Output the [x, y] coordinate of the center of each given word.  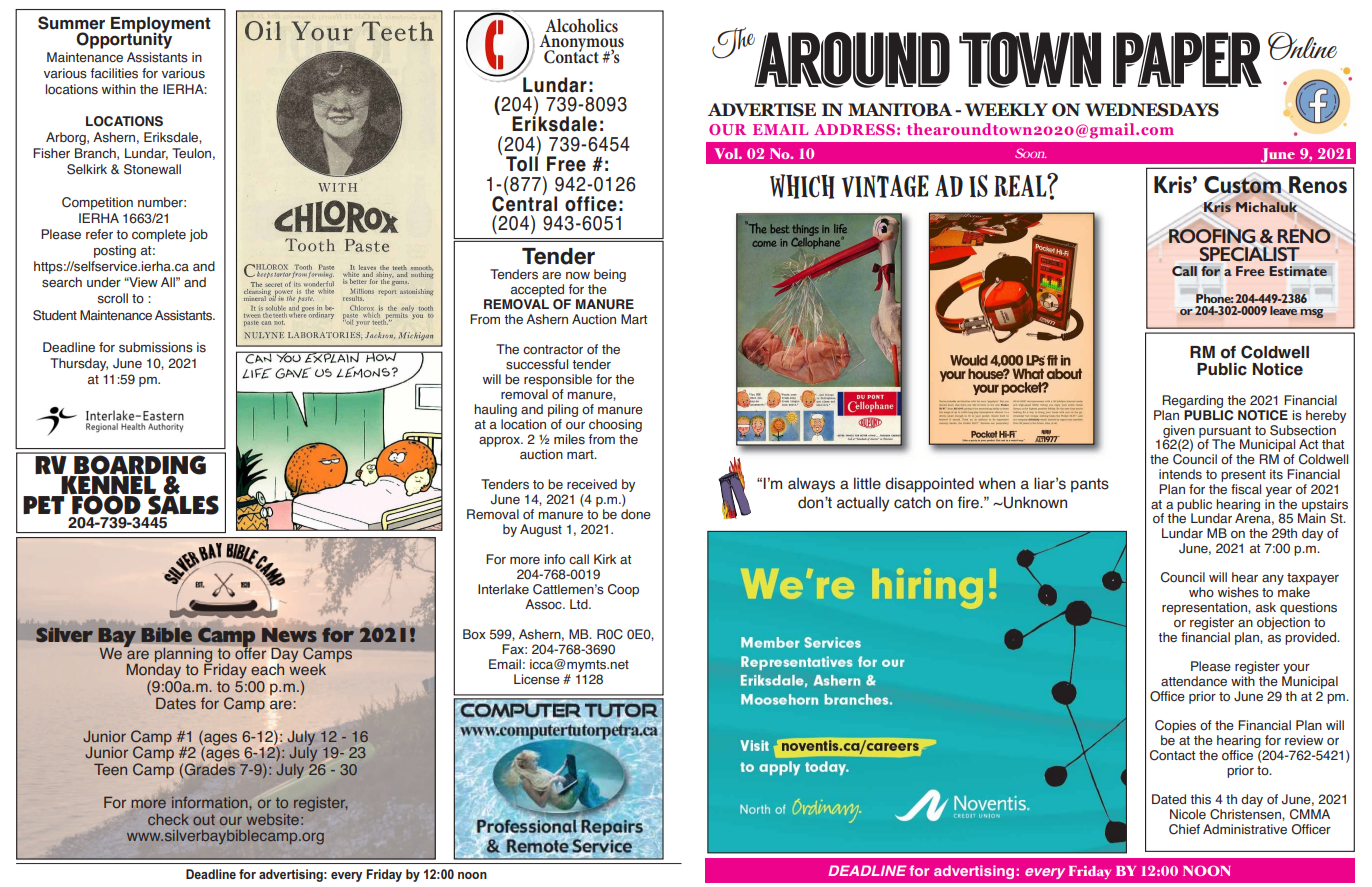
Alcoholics [581, 25]
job [198, 235]
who [1201, 592]
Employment [161, 26]
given [1179, 432]
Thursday [79, 364]
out [204, 819]
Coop [623, 590]
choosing [615, 427]
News [289, 635]
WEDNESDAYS [1152, 110]
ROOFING [1212, 236]
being [609, 277]
